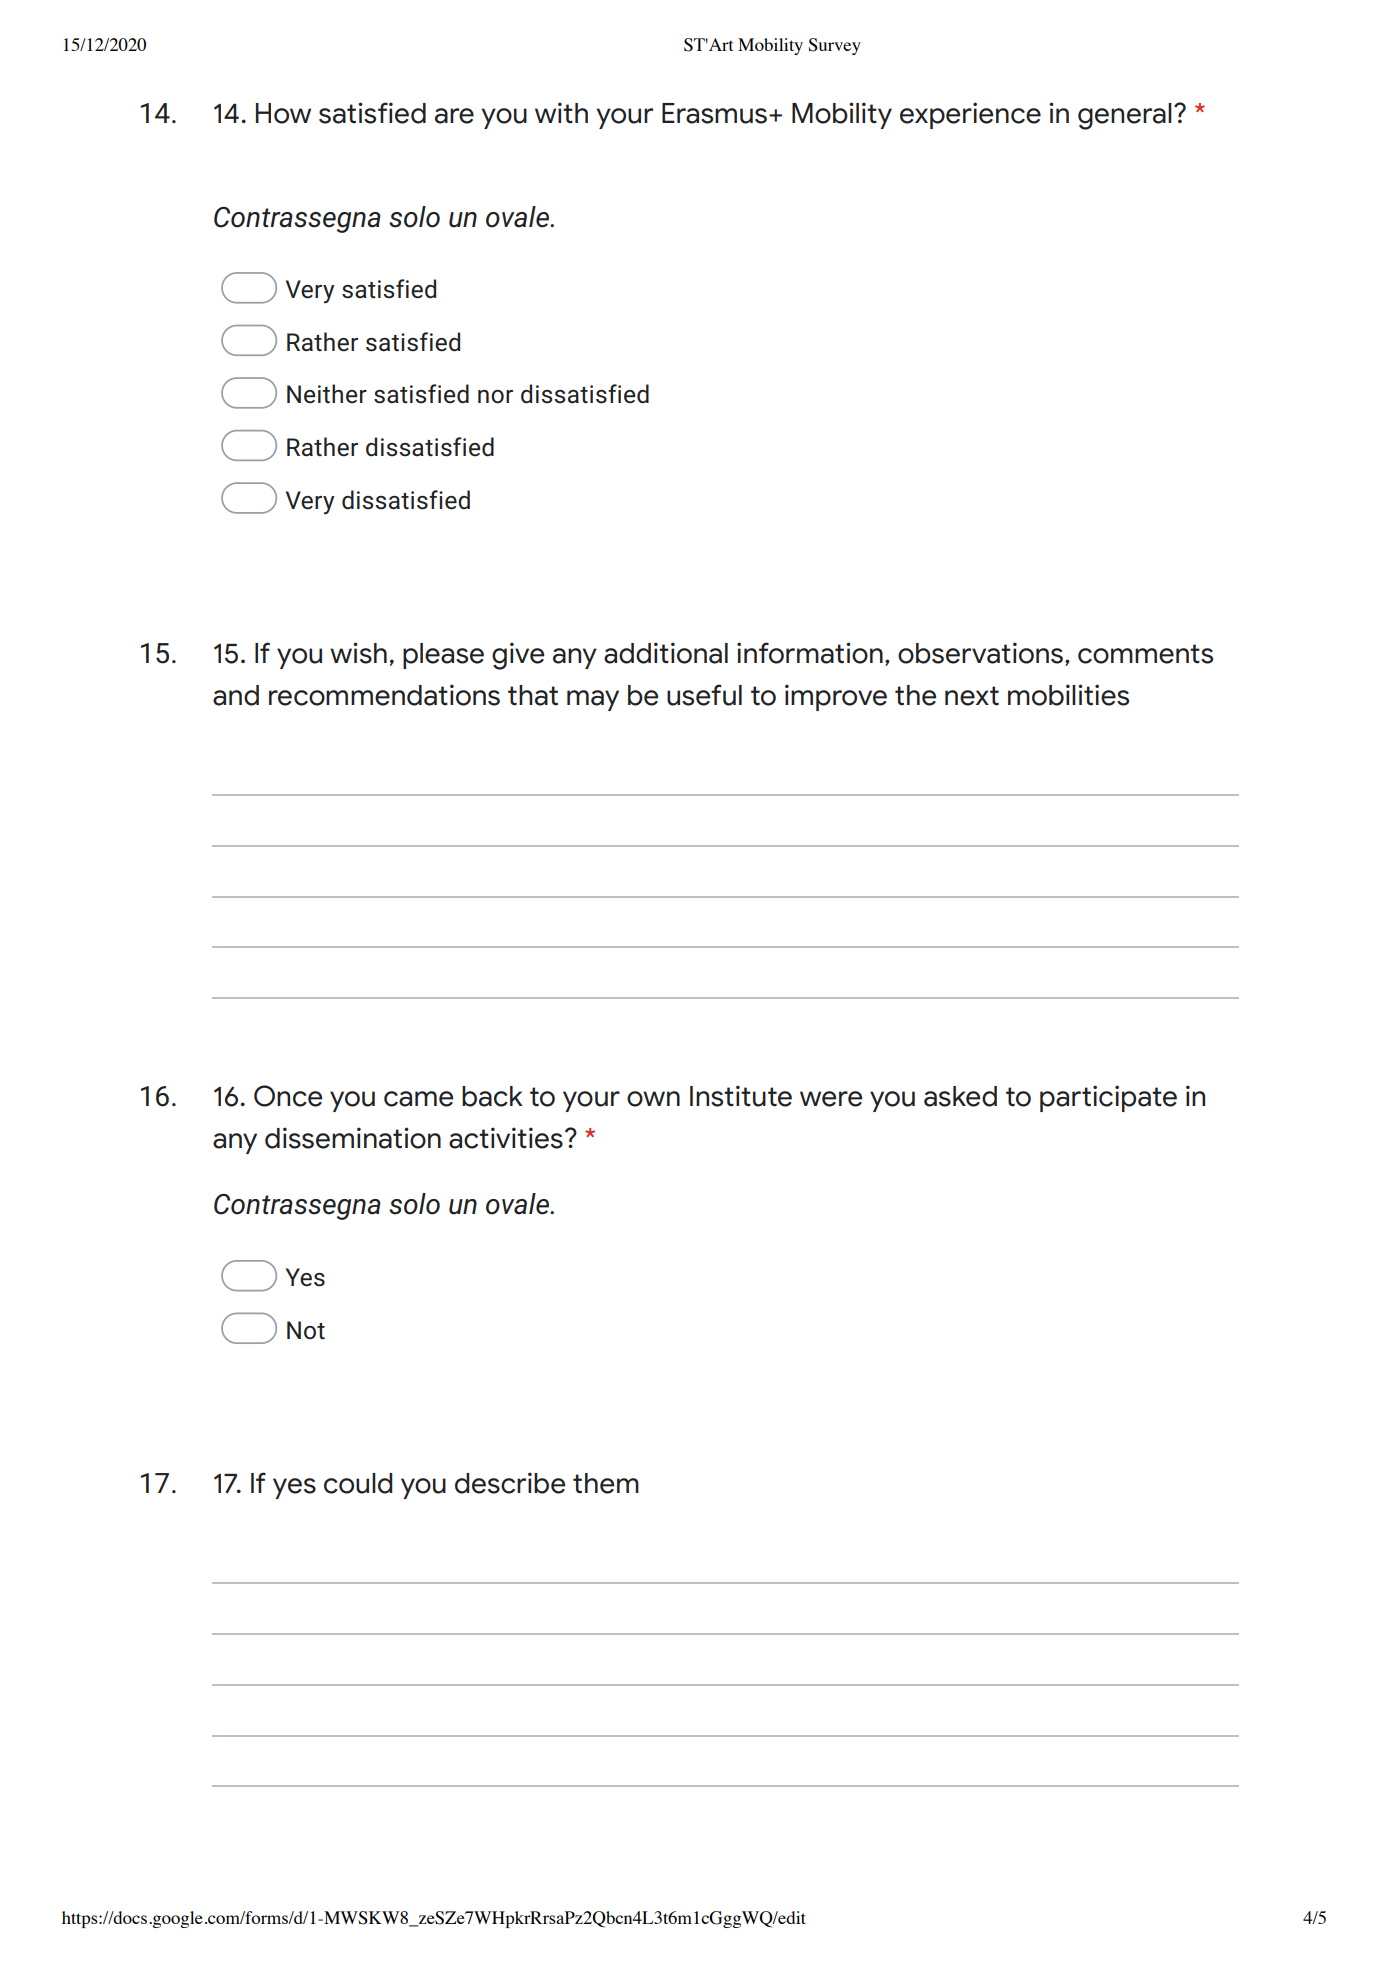  What do you see at coordinates (972, 696) in the screenshot?
I see `next` at bounding box center [972, 696].
